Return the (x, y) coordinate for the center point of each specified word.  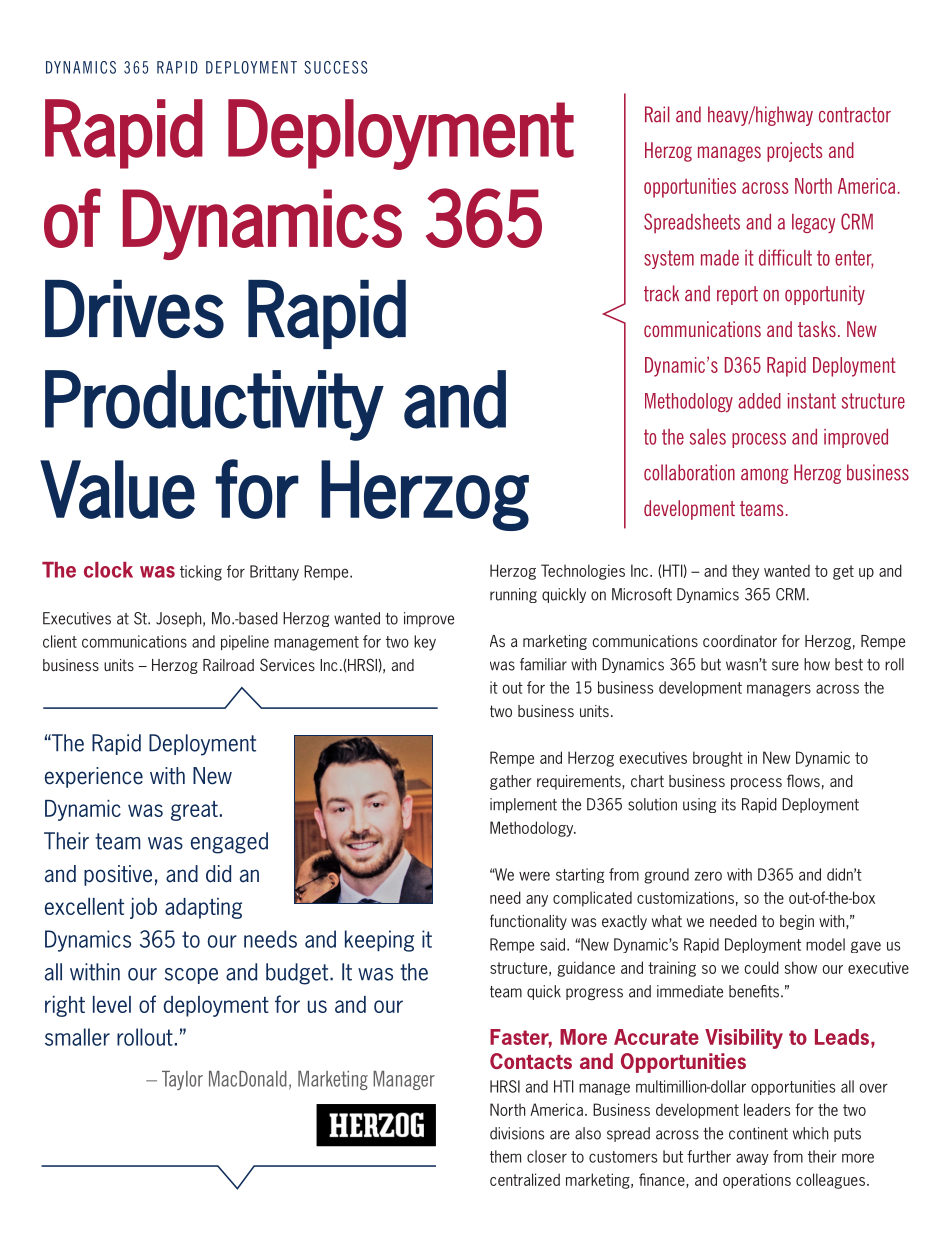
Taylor (182, 1080)
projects (794, 152)
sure (785, 666)
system (669, 259)
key (425, 643)
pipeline (245, 642)
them (505, 1156)
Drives (134, 309)
